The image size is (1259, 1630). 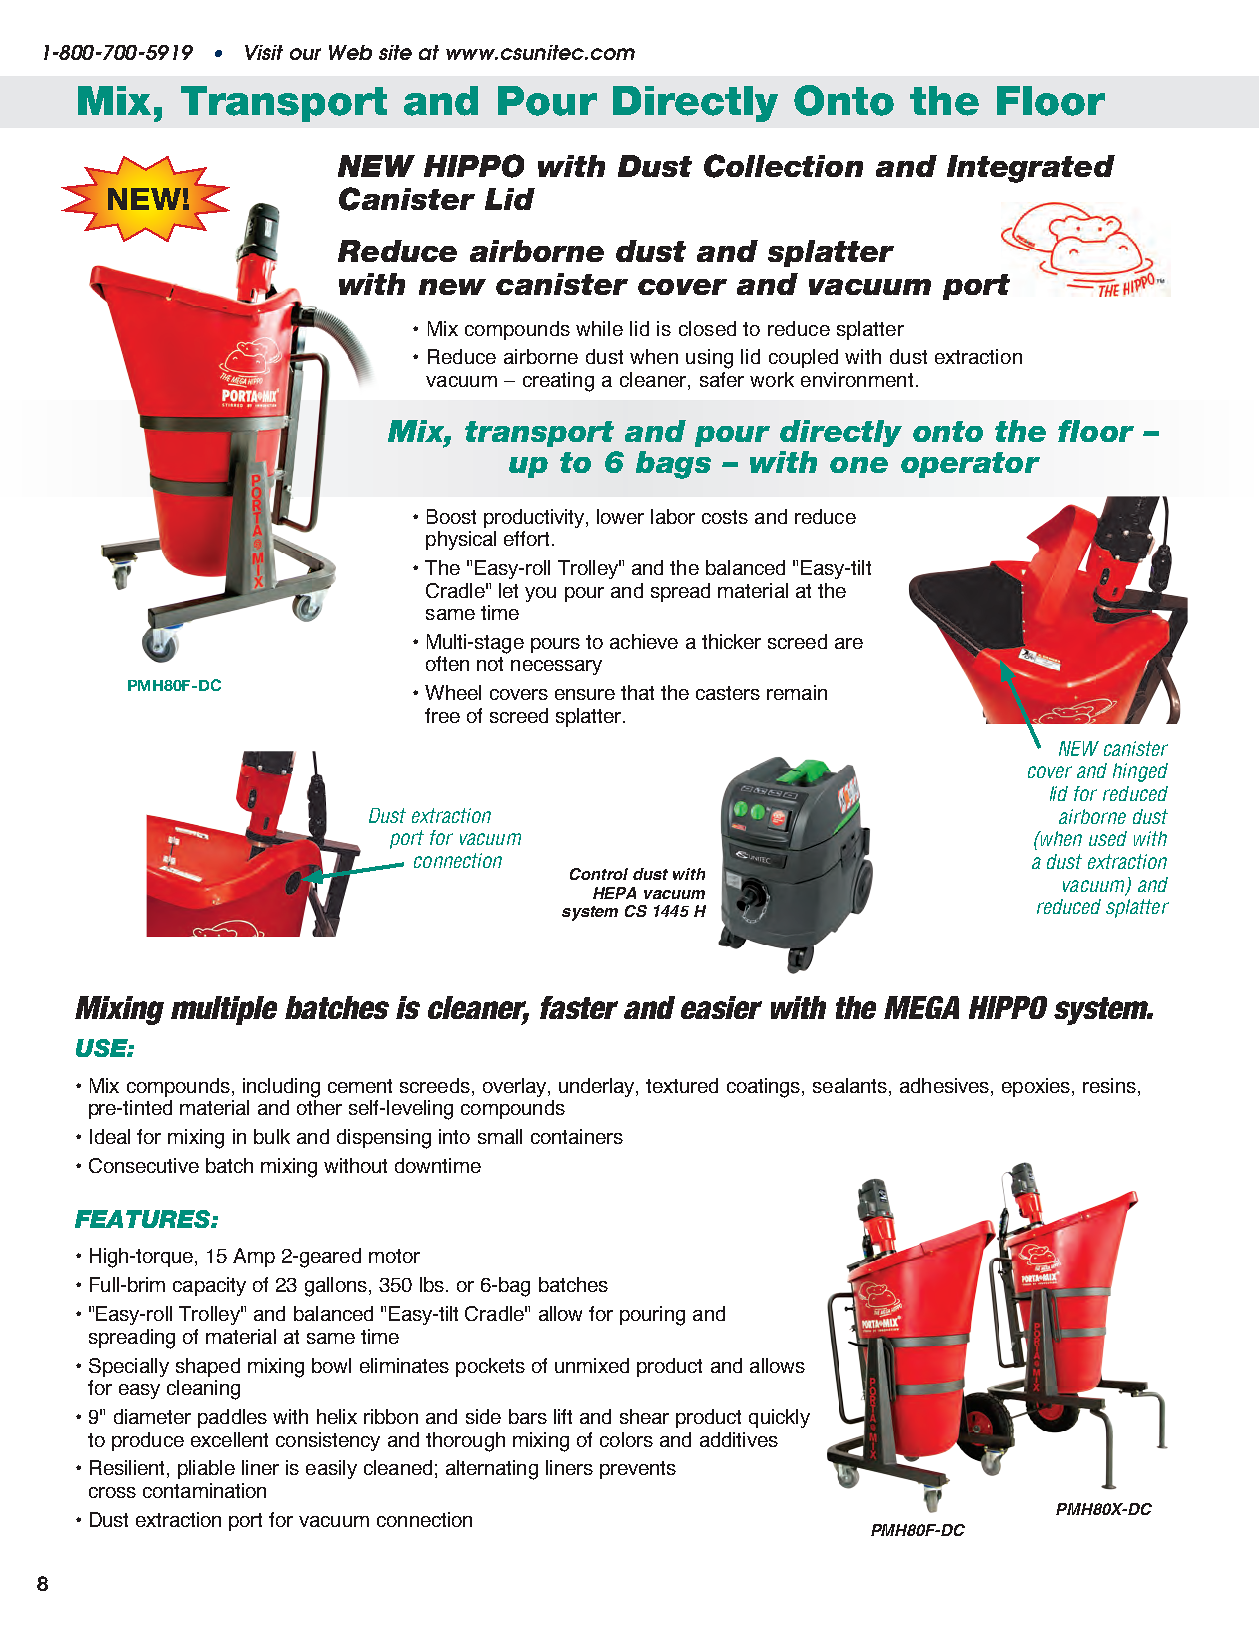 I want to click on hinged, so click(x=1140, y=772).
